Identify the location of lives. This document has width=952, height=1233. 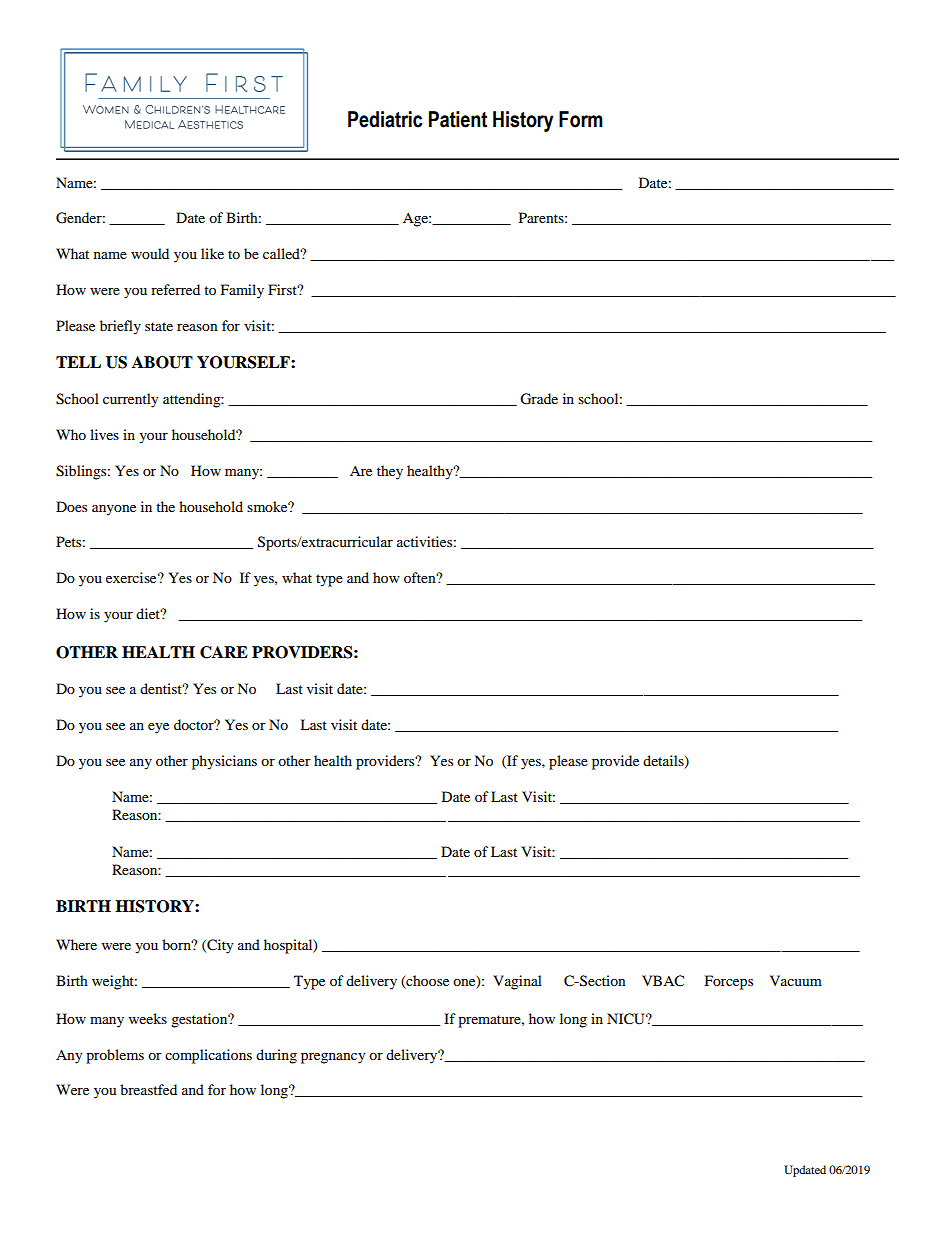
(104, 434).
